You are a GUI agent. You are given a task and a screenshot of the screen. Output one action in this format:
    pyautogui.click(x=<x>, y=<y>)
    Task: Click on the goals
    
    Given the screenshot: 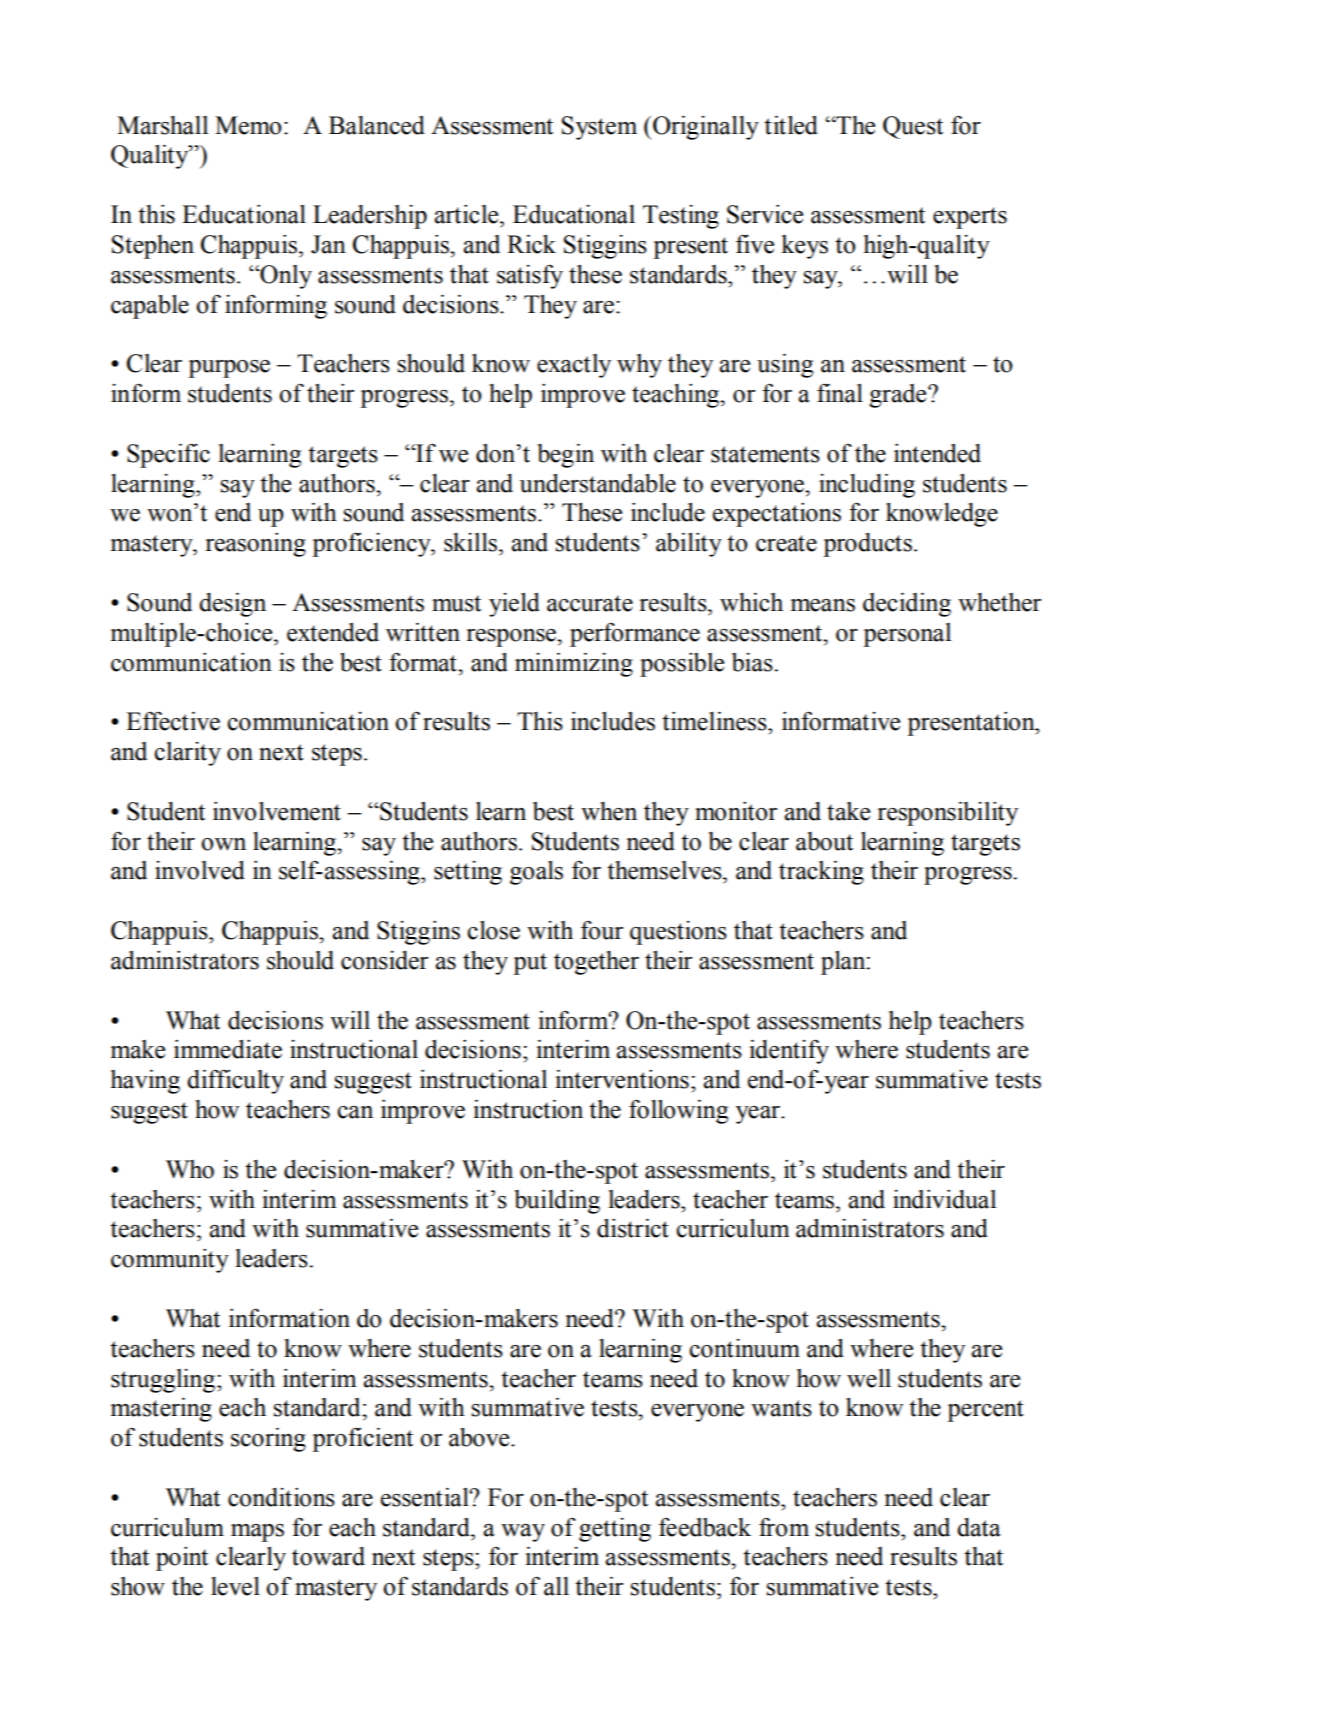 What is the action you would take?
    pyautogui.click(x=536, y=873)
